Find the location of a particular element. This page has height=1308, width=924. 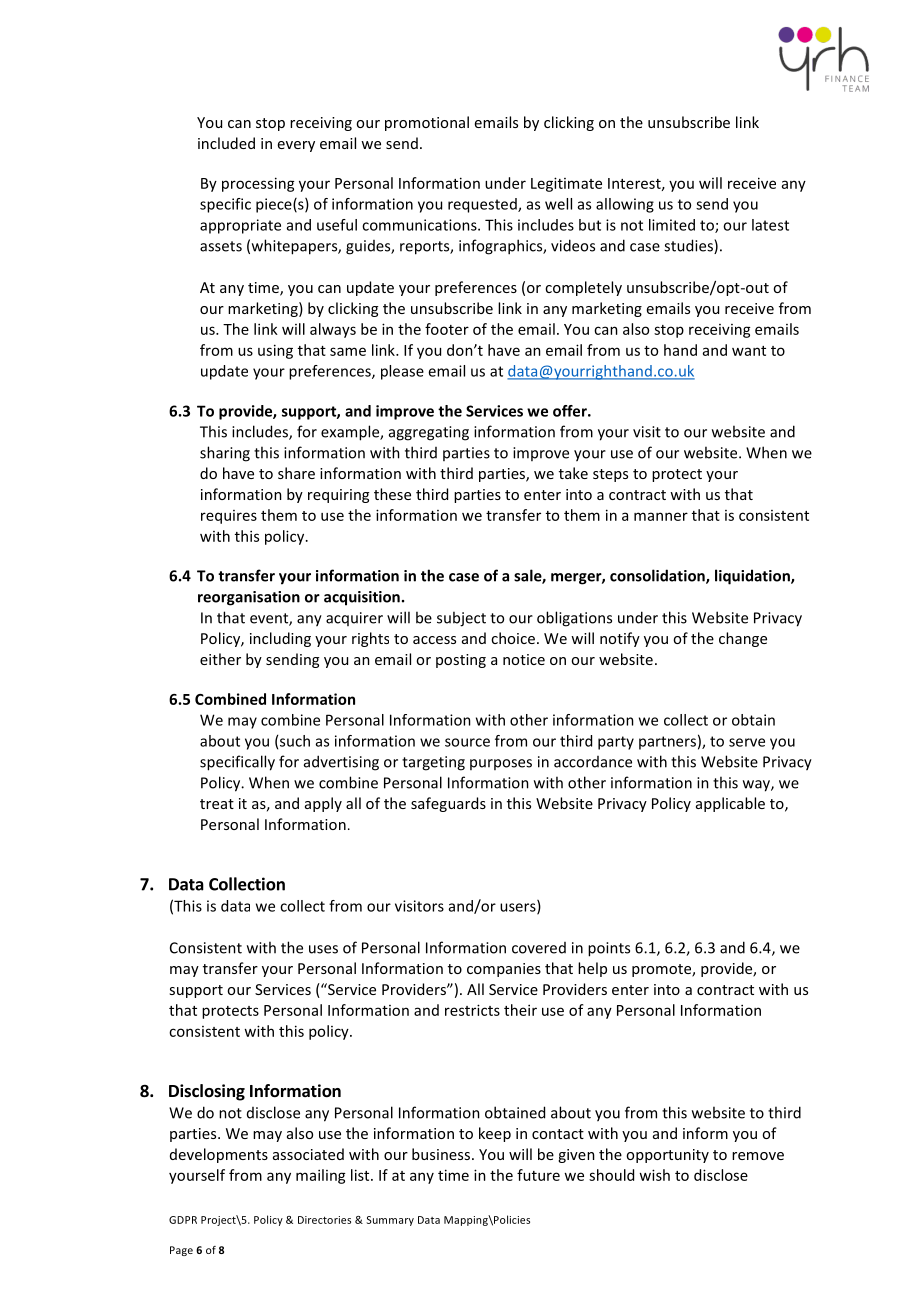

liquidation is located at coordinates (753, 577).
